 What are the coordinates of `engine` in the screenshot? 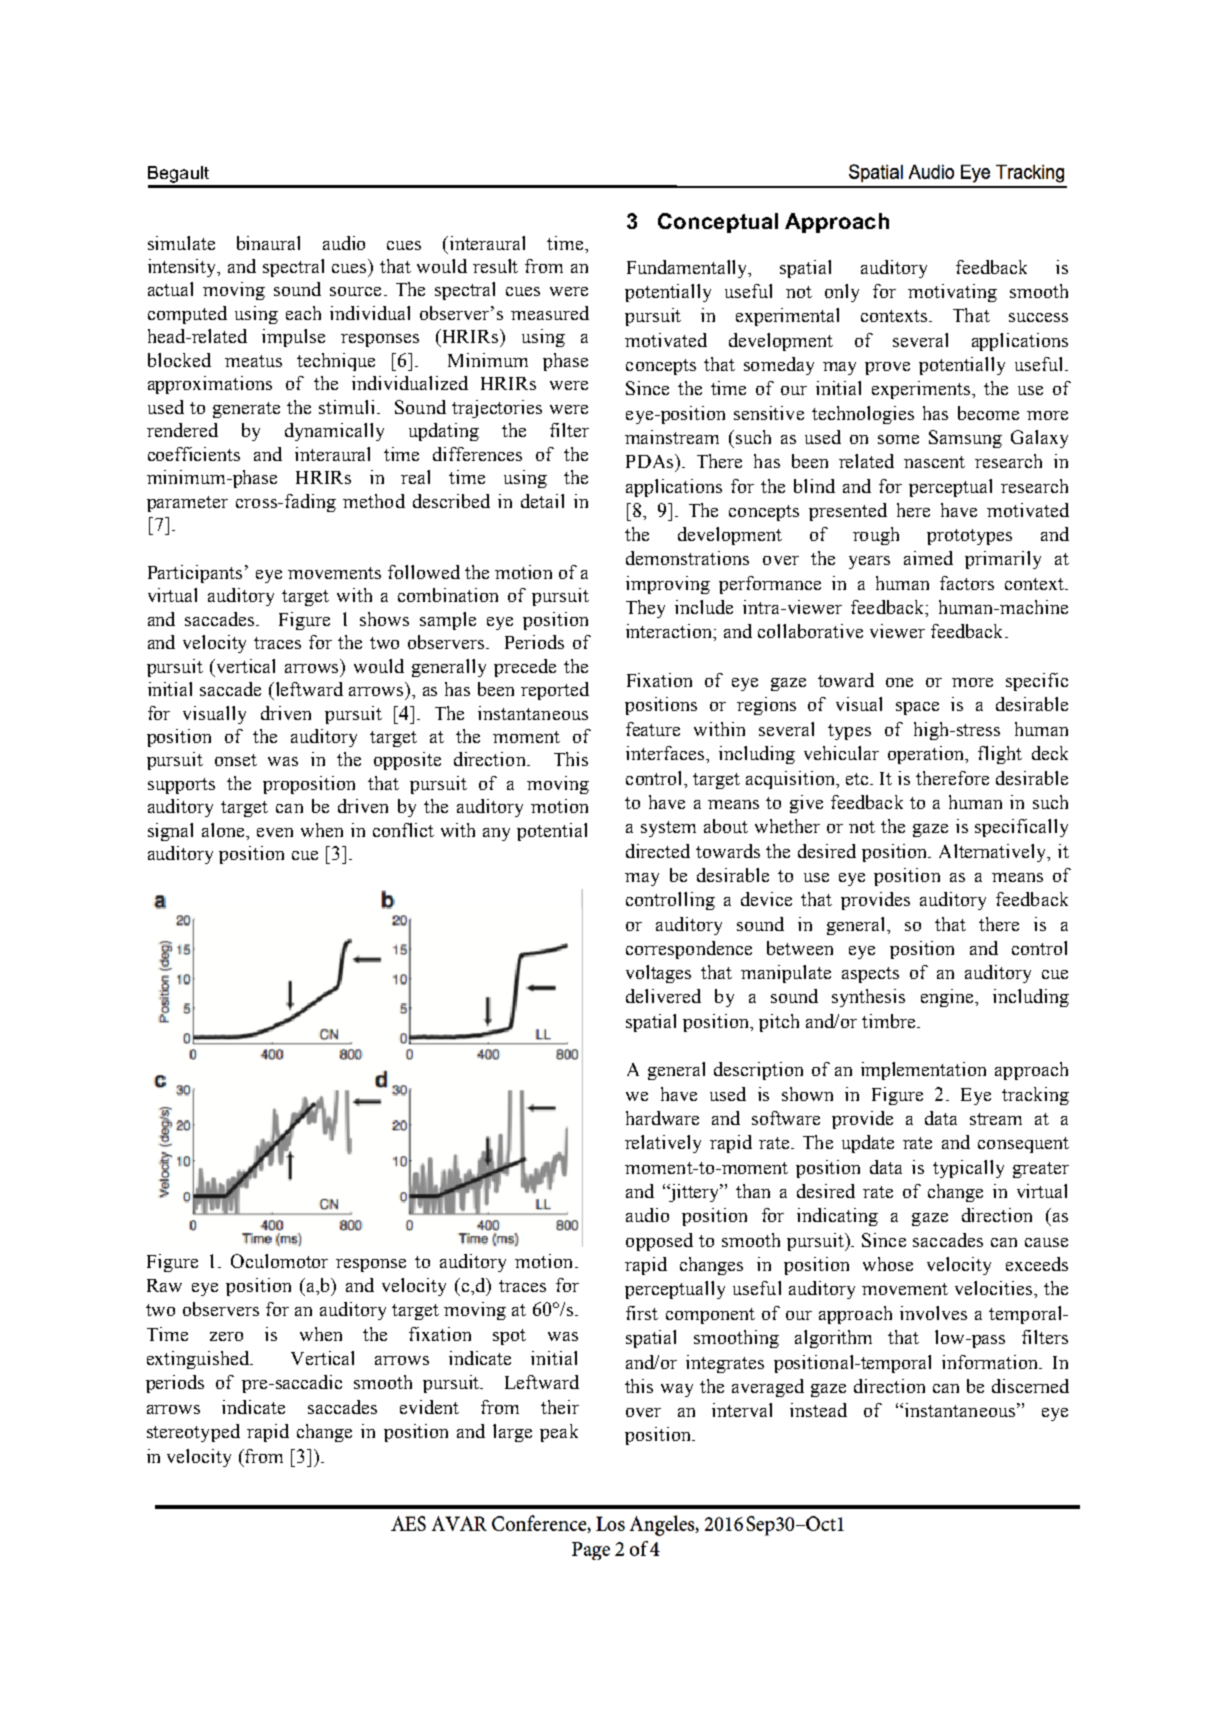 It's located at (948, 998).
